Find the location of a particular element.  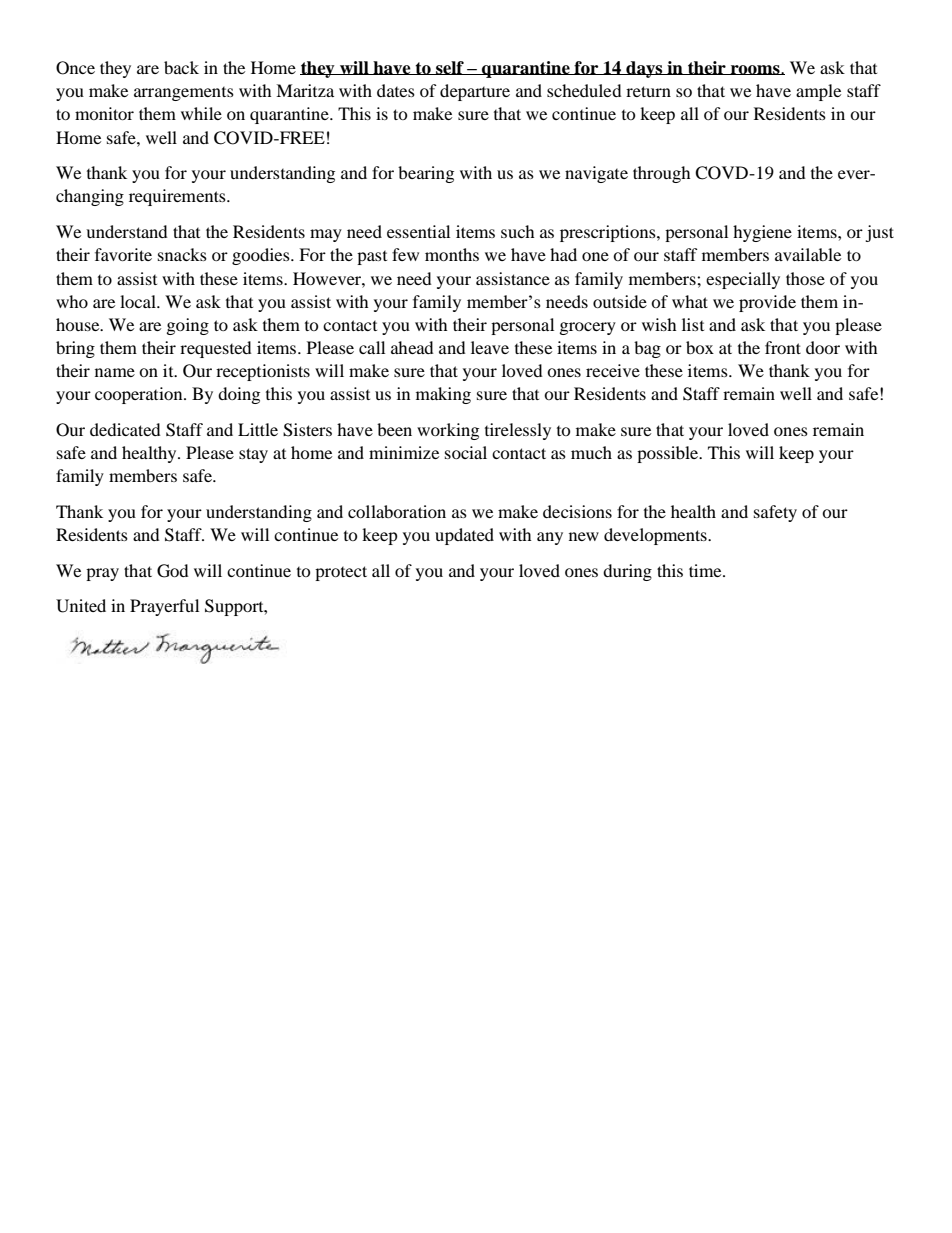

God is located at coordinates (173, 571).
